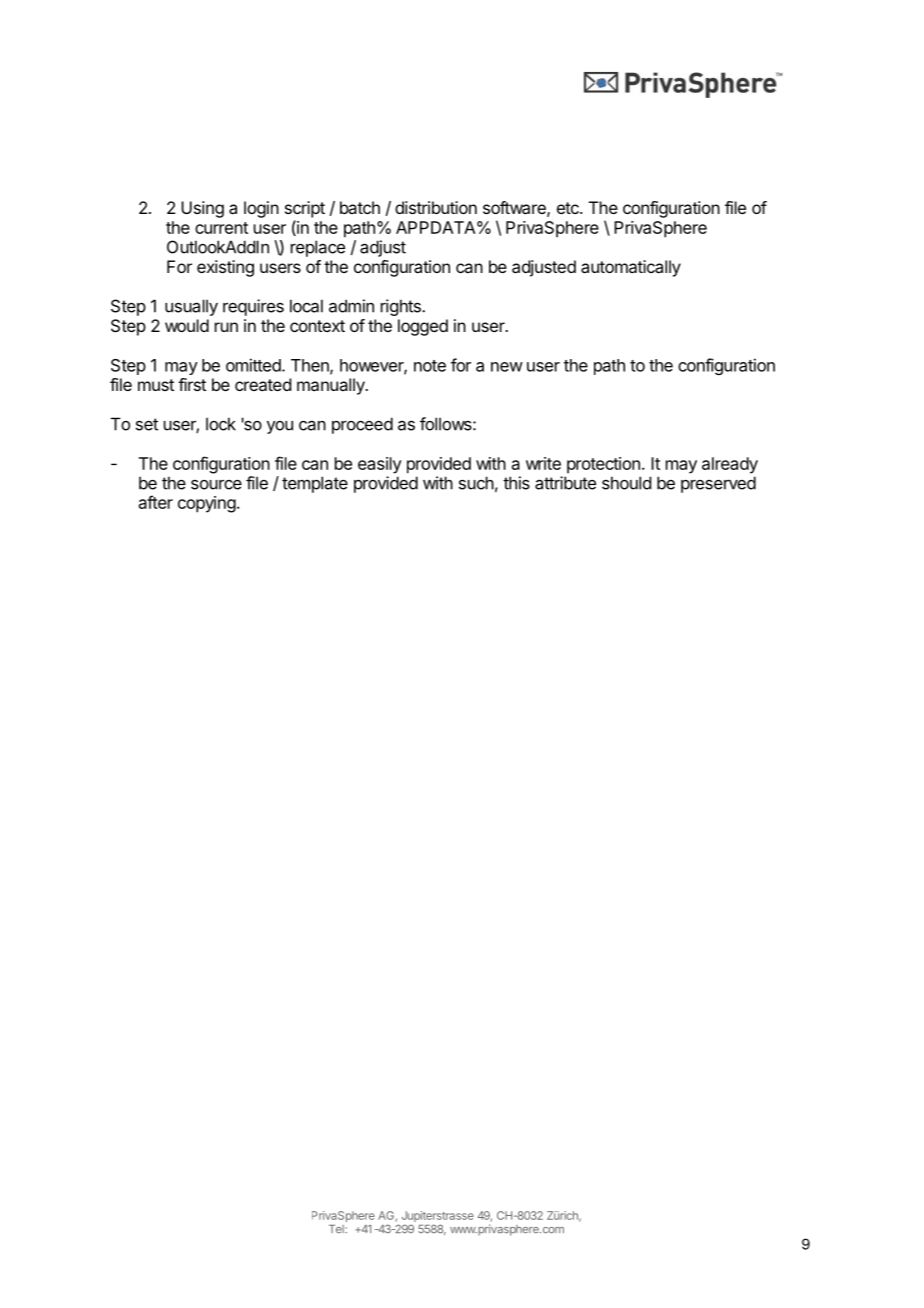 The height and width of the page is (1308, 924). Describe the element at coordinates (476, 483) in the page. I see `such` at that location.
